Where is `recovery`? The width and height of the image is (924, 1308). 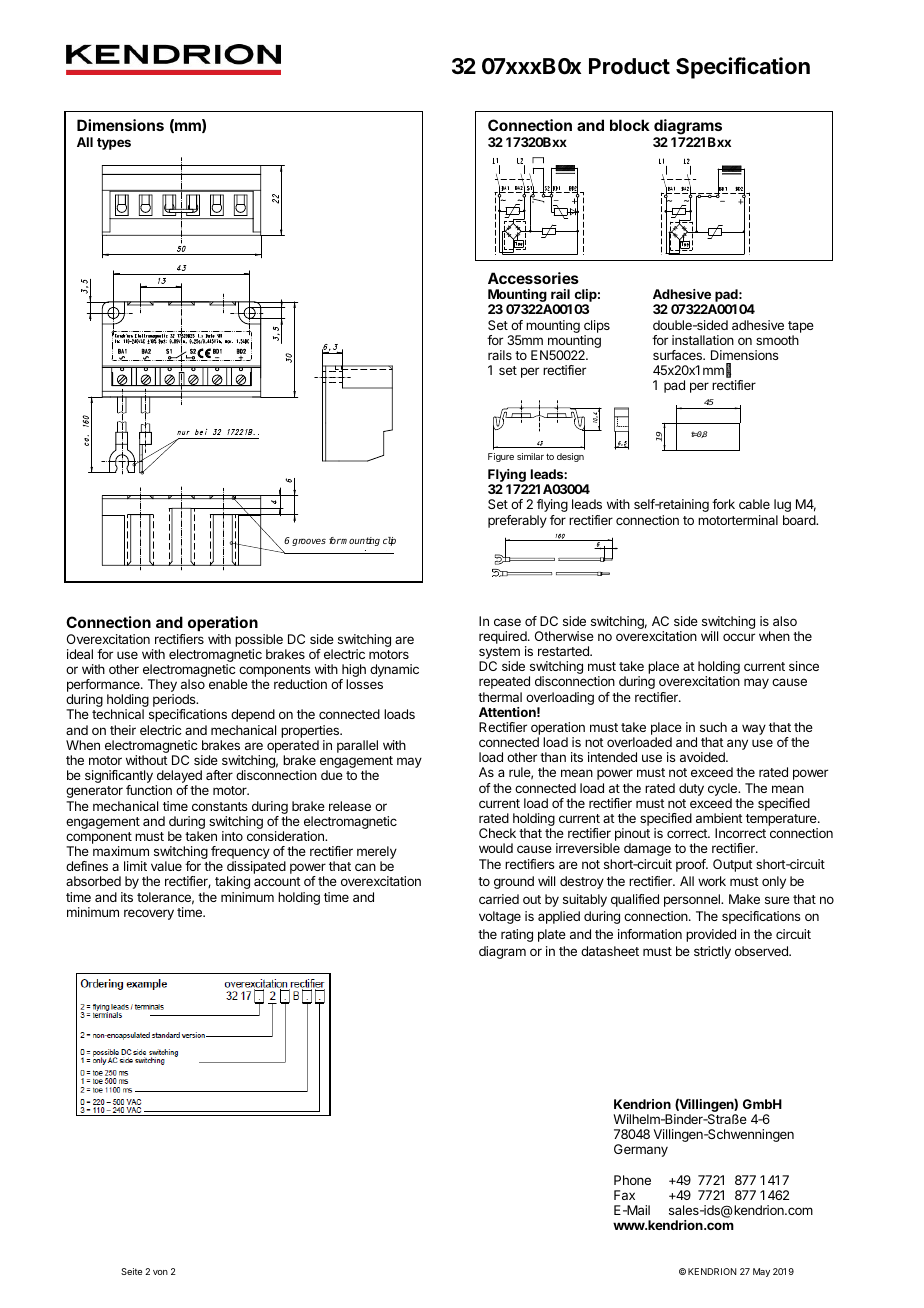 recovery is located at coordinates (149, 914).
